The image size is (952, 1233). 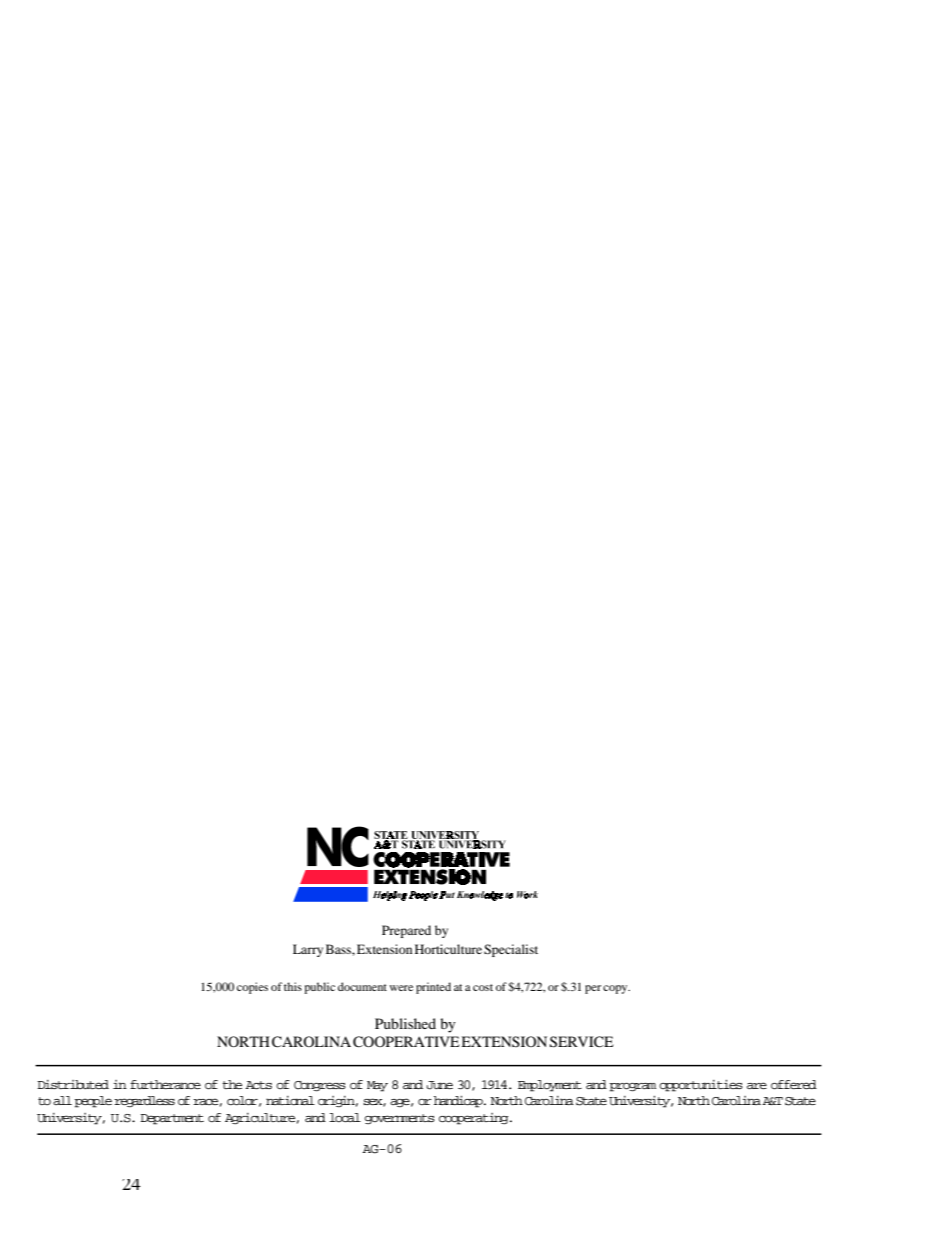 I want to click on COOPERATIVE, so click(x=406, y=1042).
